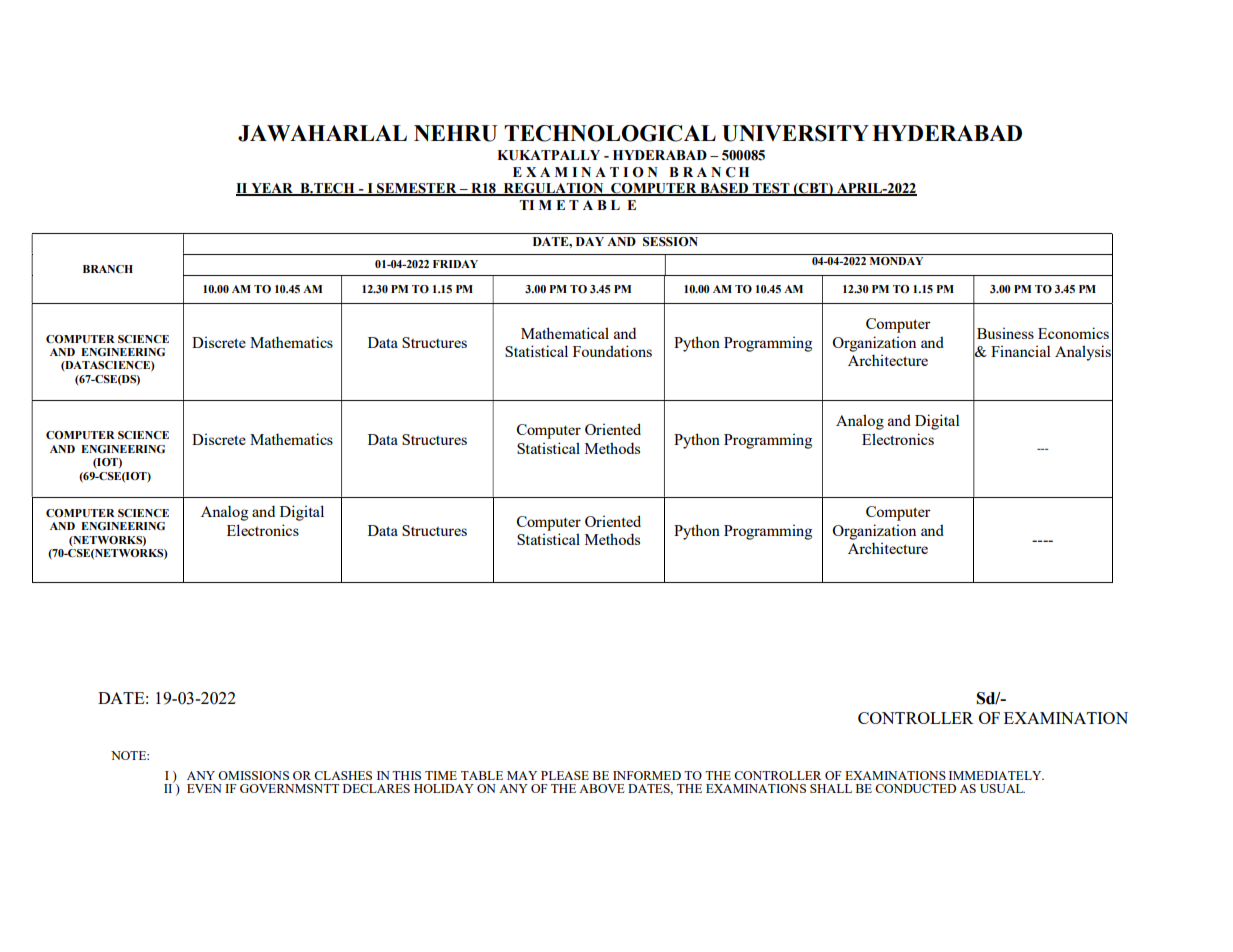 The image size is (1233, 952). I want to click on EVEN, so click(204, 788).
